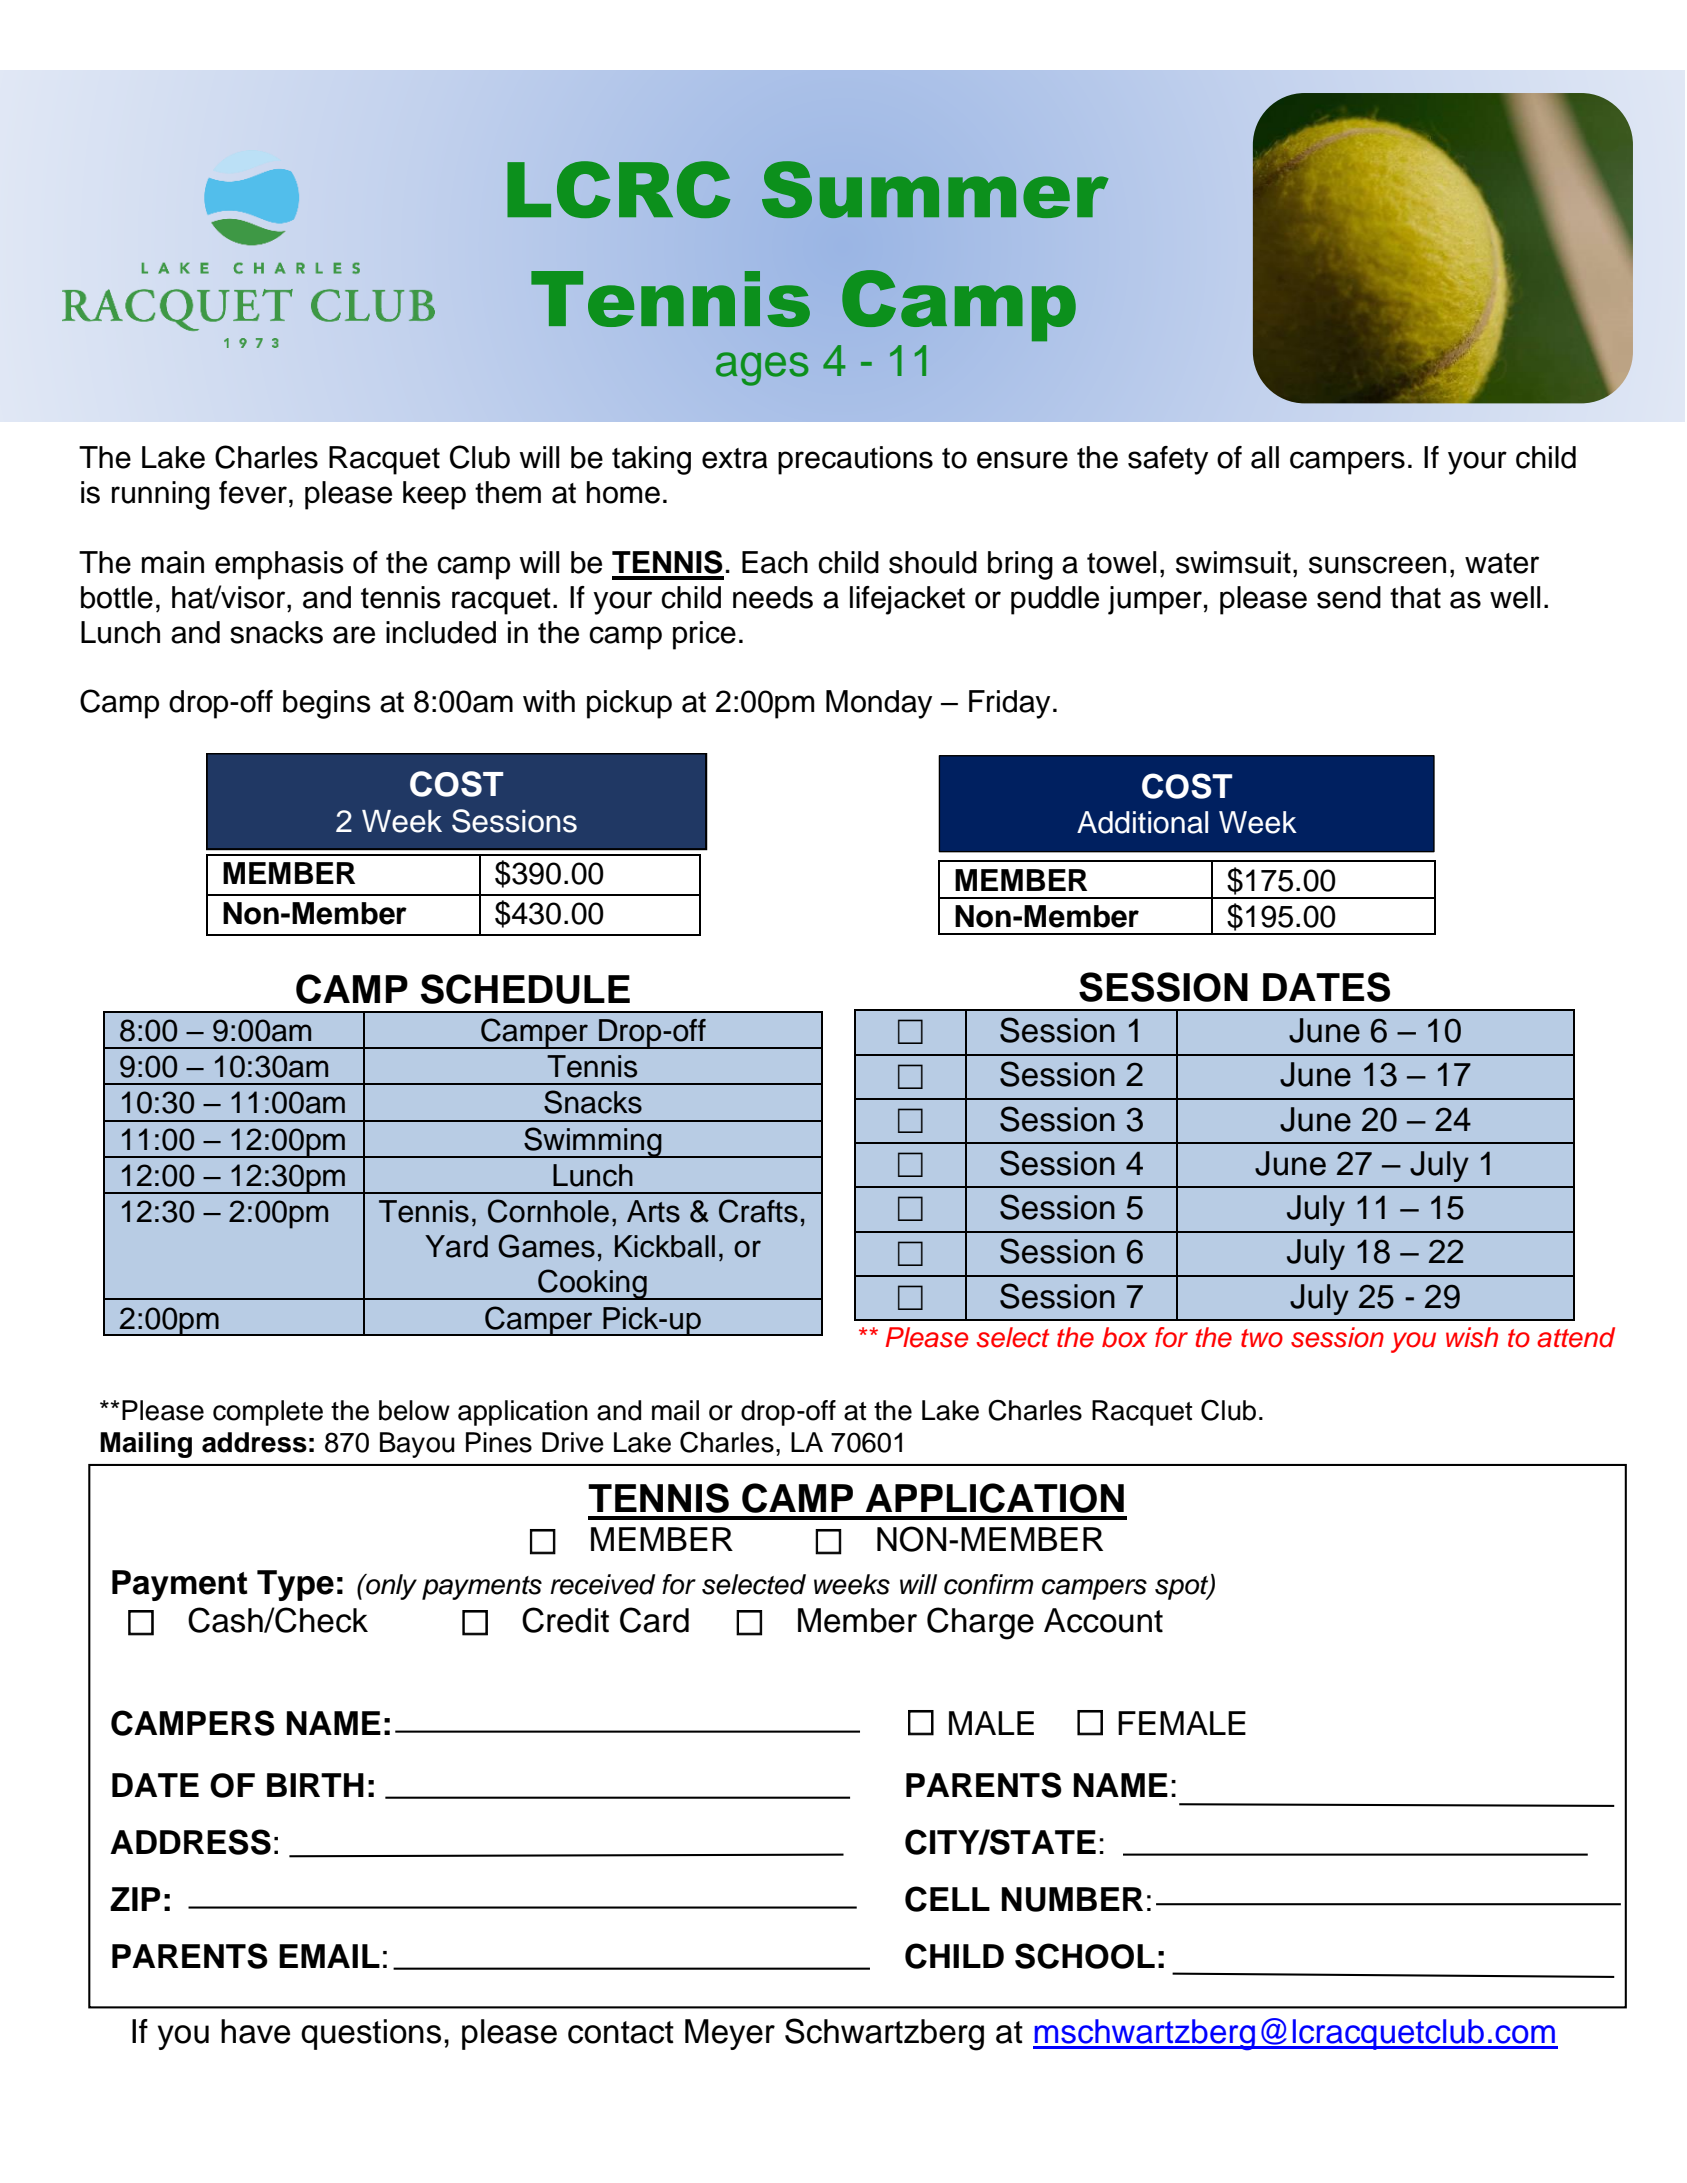 The height and width of the image is (2183, 1687). What do you see at coordinates (758, 1211) in the image?
I see `Crafts` at bounding box center [758, 1211].
